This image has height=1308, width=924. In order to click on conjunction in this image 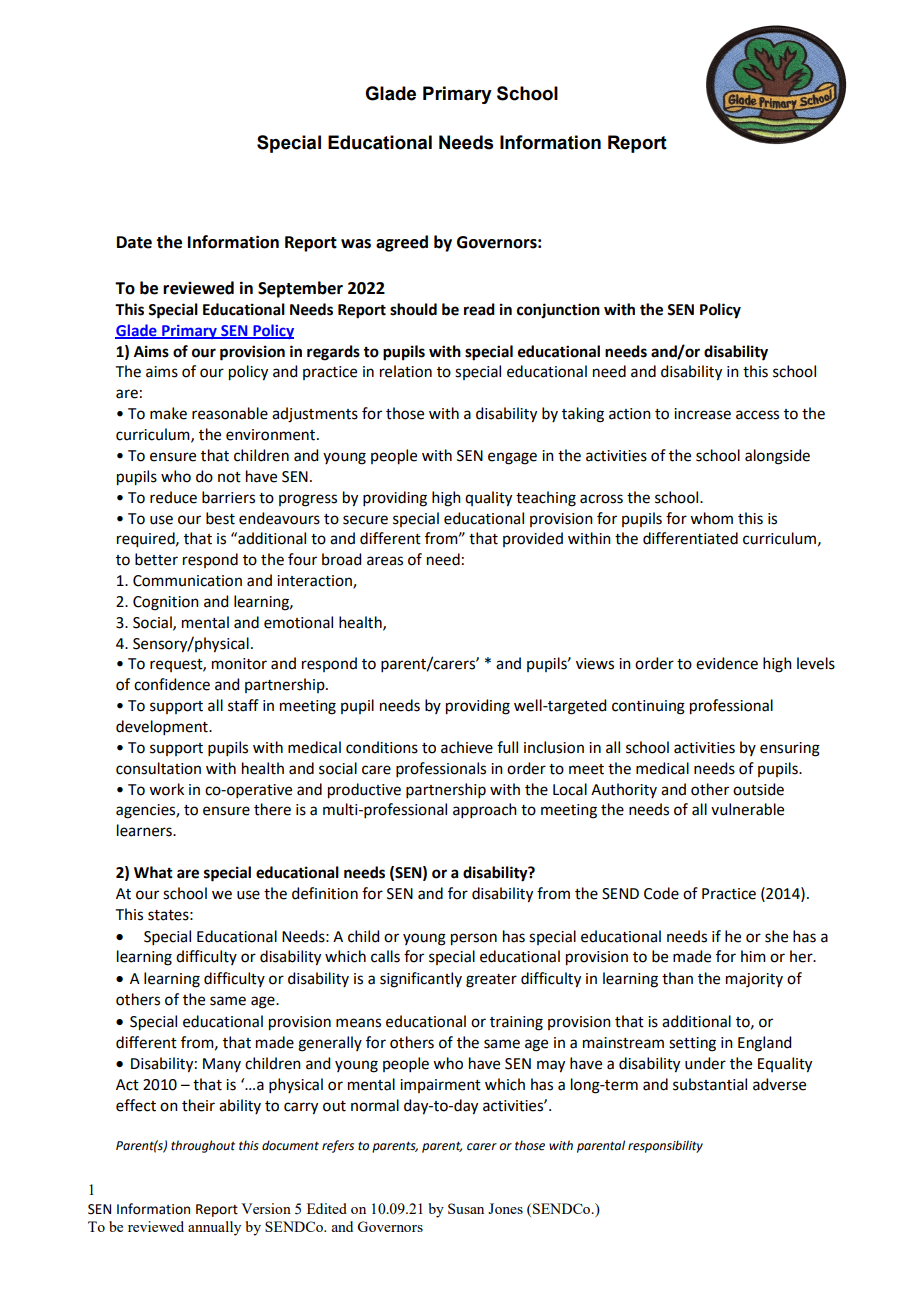, I will do `click(558, 311)`.
